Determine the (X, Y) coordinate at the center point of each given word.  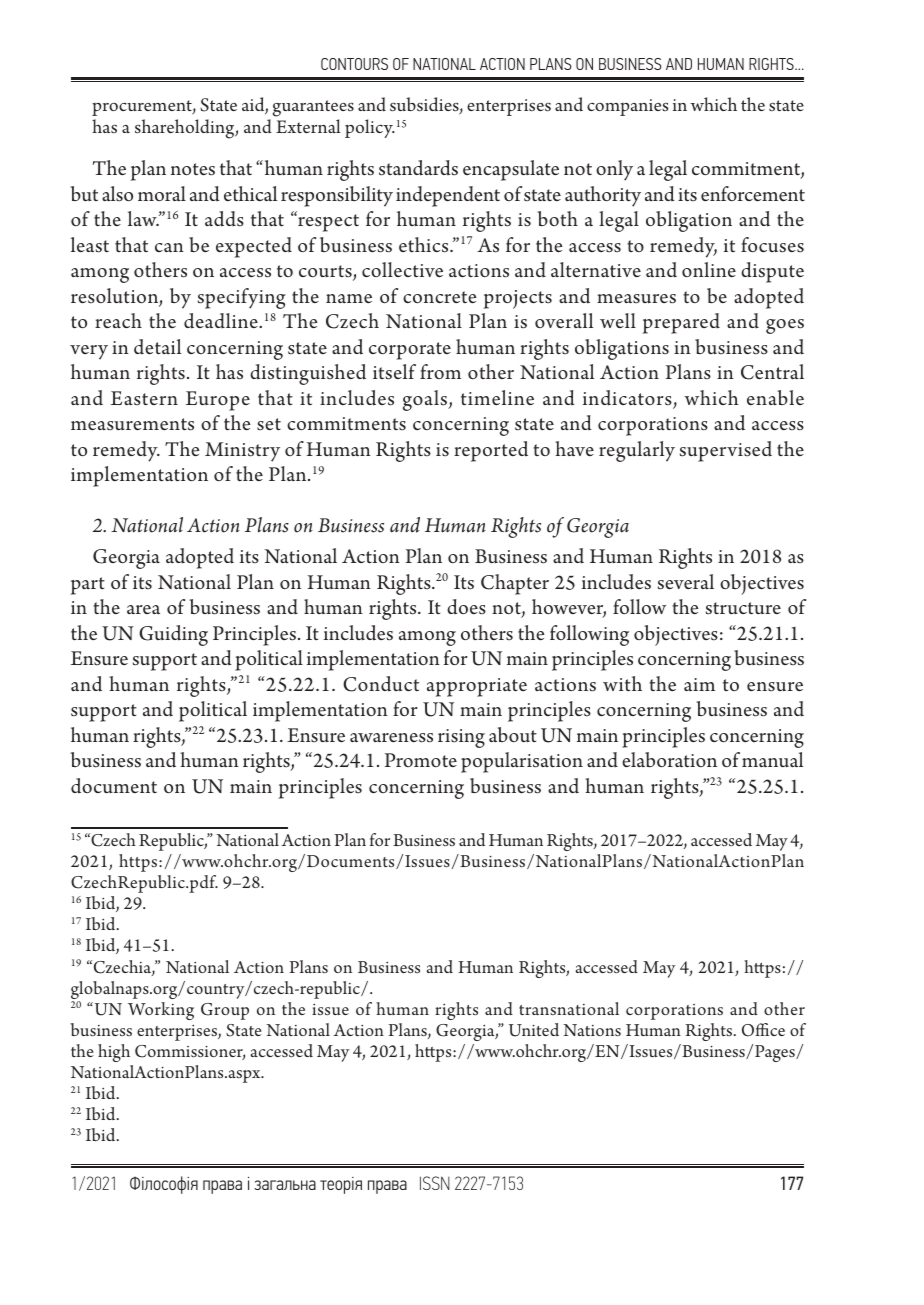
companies (627, 107)
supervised (726, 451)
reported (491, 451)
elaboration (669, 759)
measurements (132, 424)
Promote (421, 760)
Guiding (173, 635)
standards (418, 168)
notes (193, 169)
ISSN (435, 1183)
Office (763, 1030)
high (114, 1053)
